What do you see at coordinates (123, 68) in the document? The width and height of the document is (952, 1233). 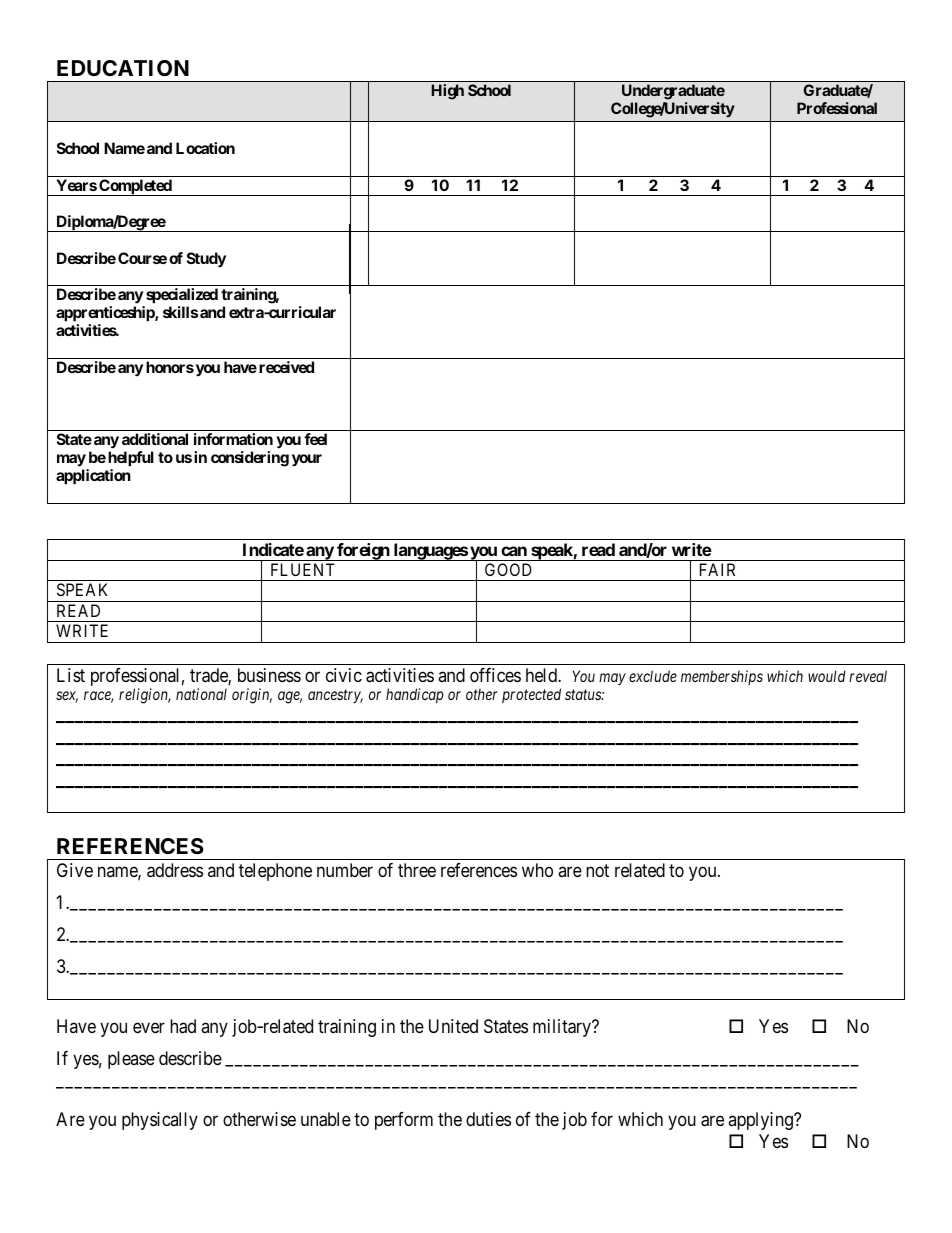 I see `EDUCATION` at bounding box center [123, 68].
